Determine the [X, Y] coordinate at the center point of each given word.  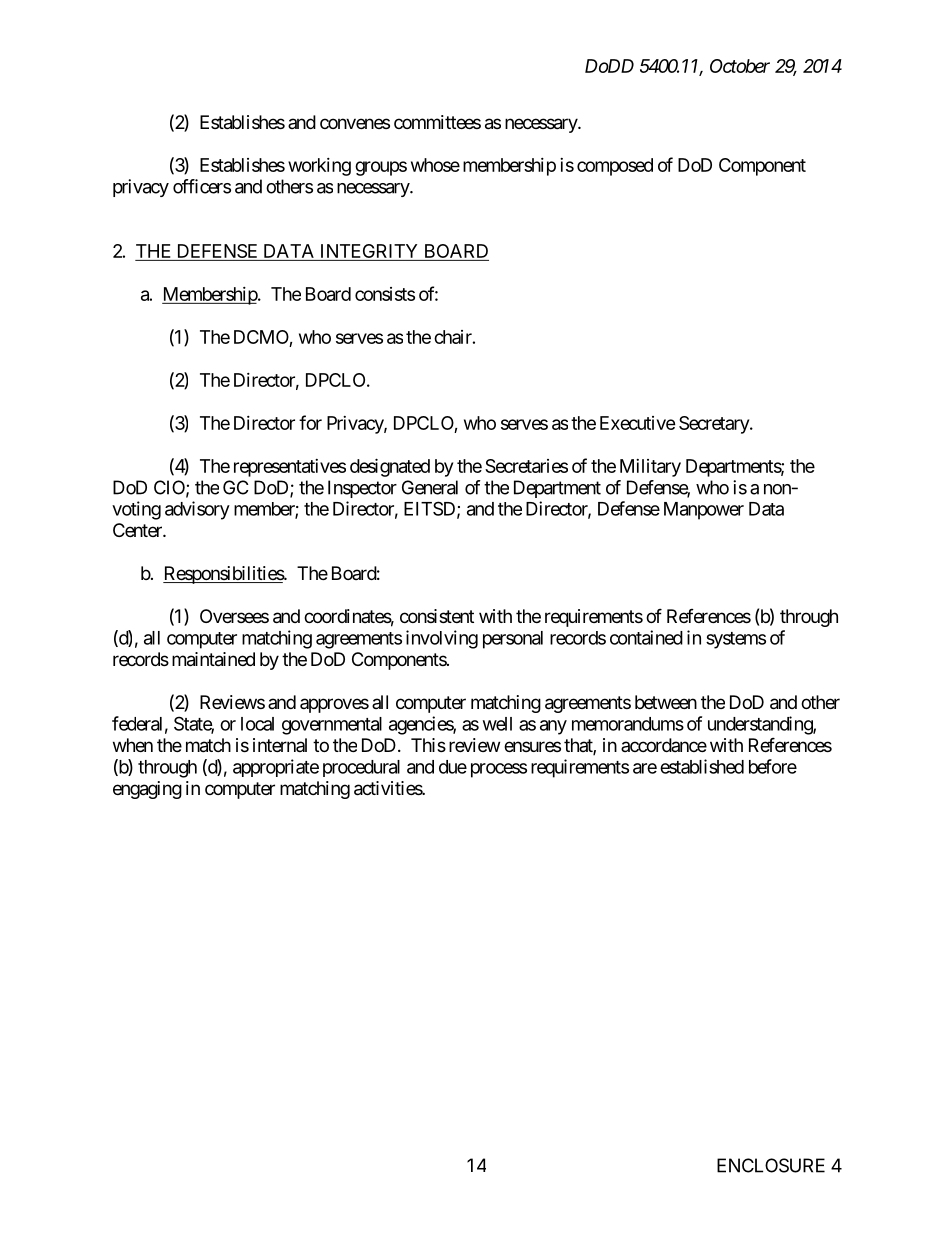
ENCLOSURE [771, 1165]
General [430, 487]
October [740, 66]
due [453, 767]
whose [435, 165]
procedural [361, 768]
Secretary [715, 425]
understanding [761, 725]
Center [138, 530]
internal [280, 745]
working [319, 167]
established [702, 766]
